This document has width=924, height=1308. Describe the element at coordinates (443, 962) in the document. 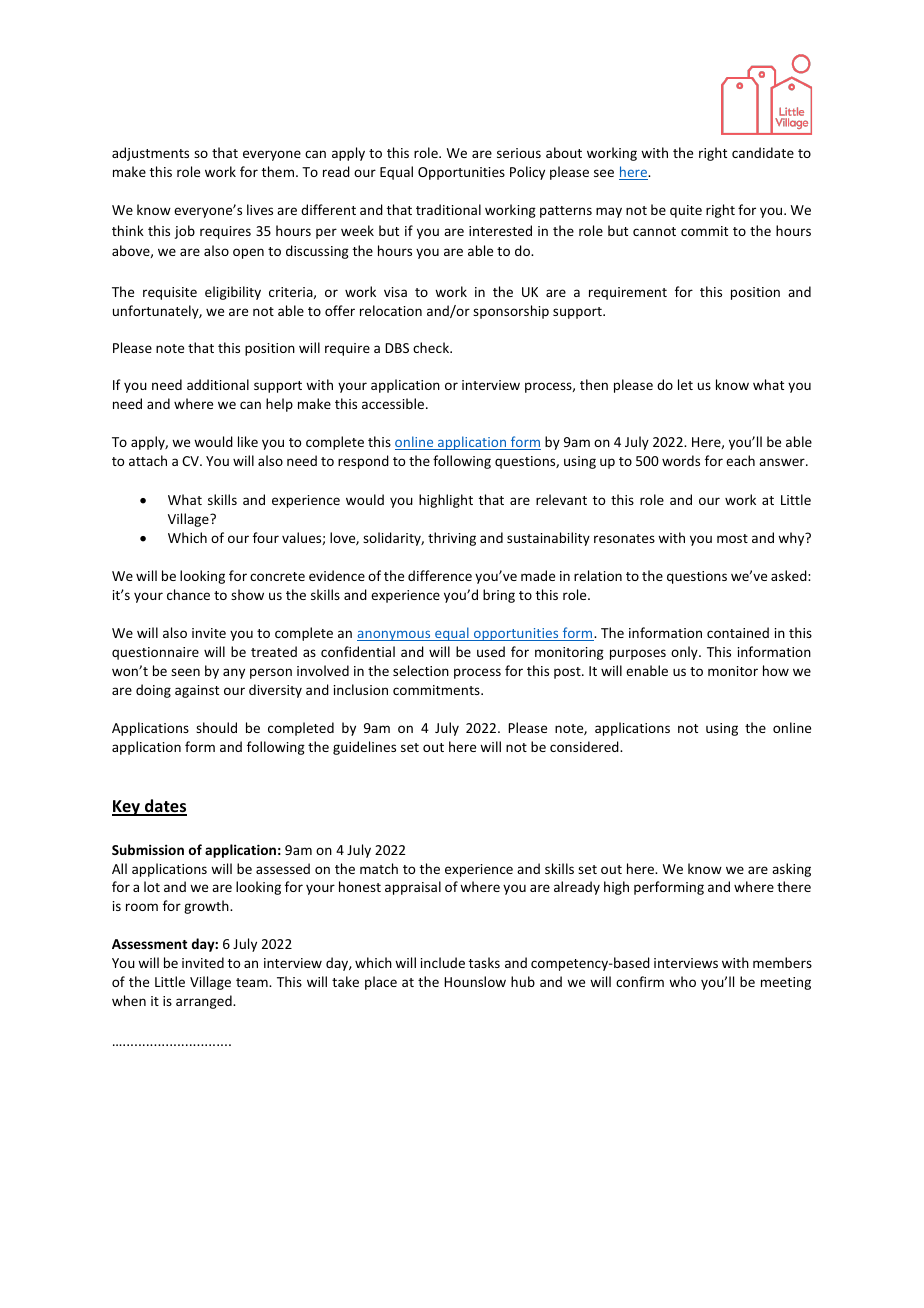

I see `include` at that location.
